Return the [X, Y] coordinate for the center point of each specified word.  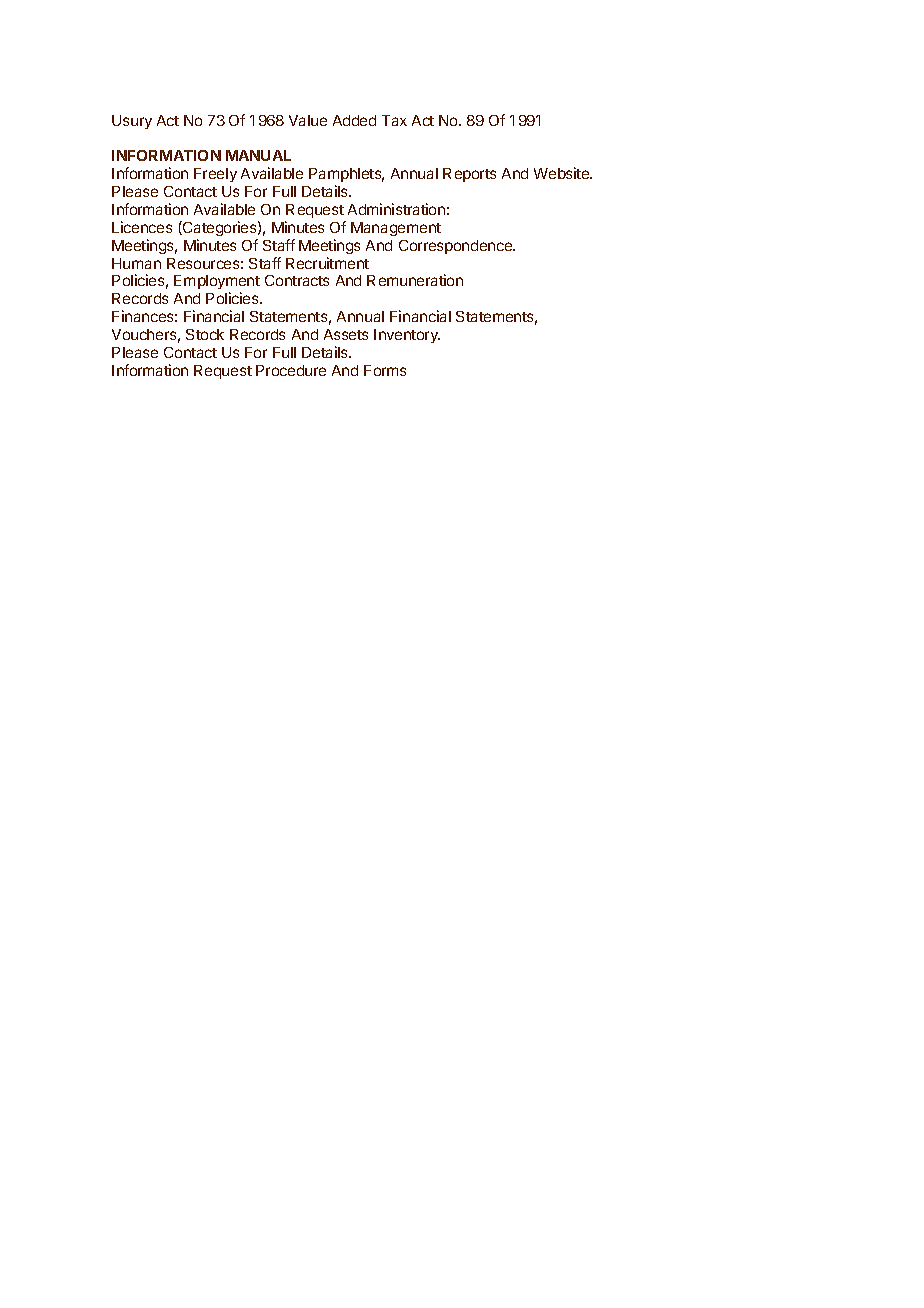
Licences [142, 227]
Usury [132, 122]
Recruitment [327, 263]
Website [563, 173]
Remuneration [415, 280]
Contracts [297, 280]
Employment [217, 284]
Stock [205, 334]
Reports [469, 175]
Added [354, 120]
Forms [385, 370]
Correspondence [457, 247]
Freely [215, 175]
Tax [394, 120]
